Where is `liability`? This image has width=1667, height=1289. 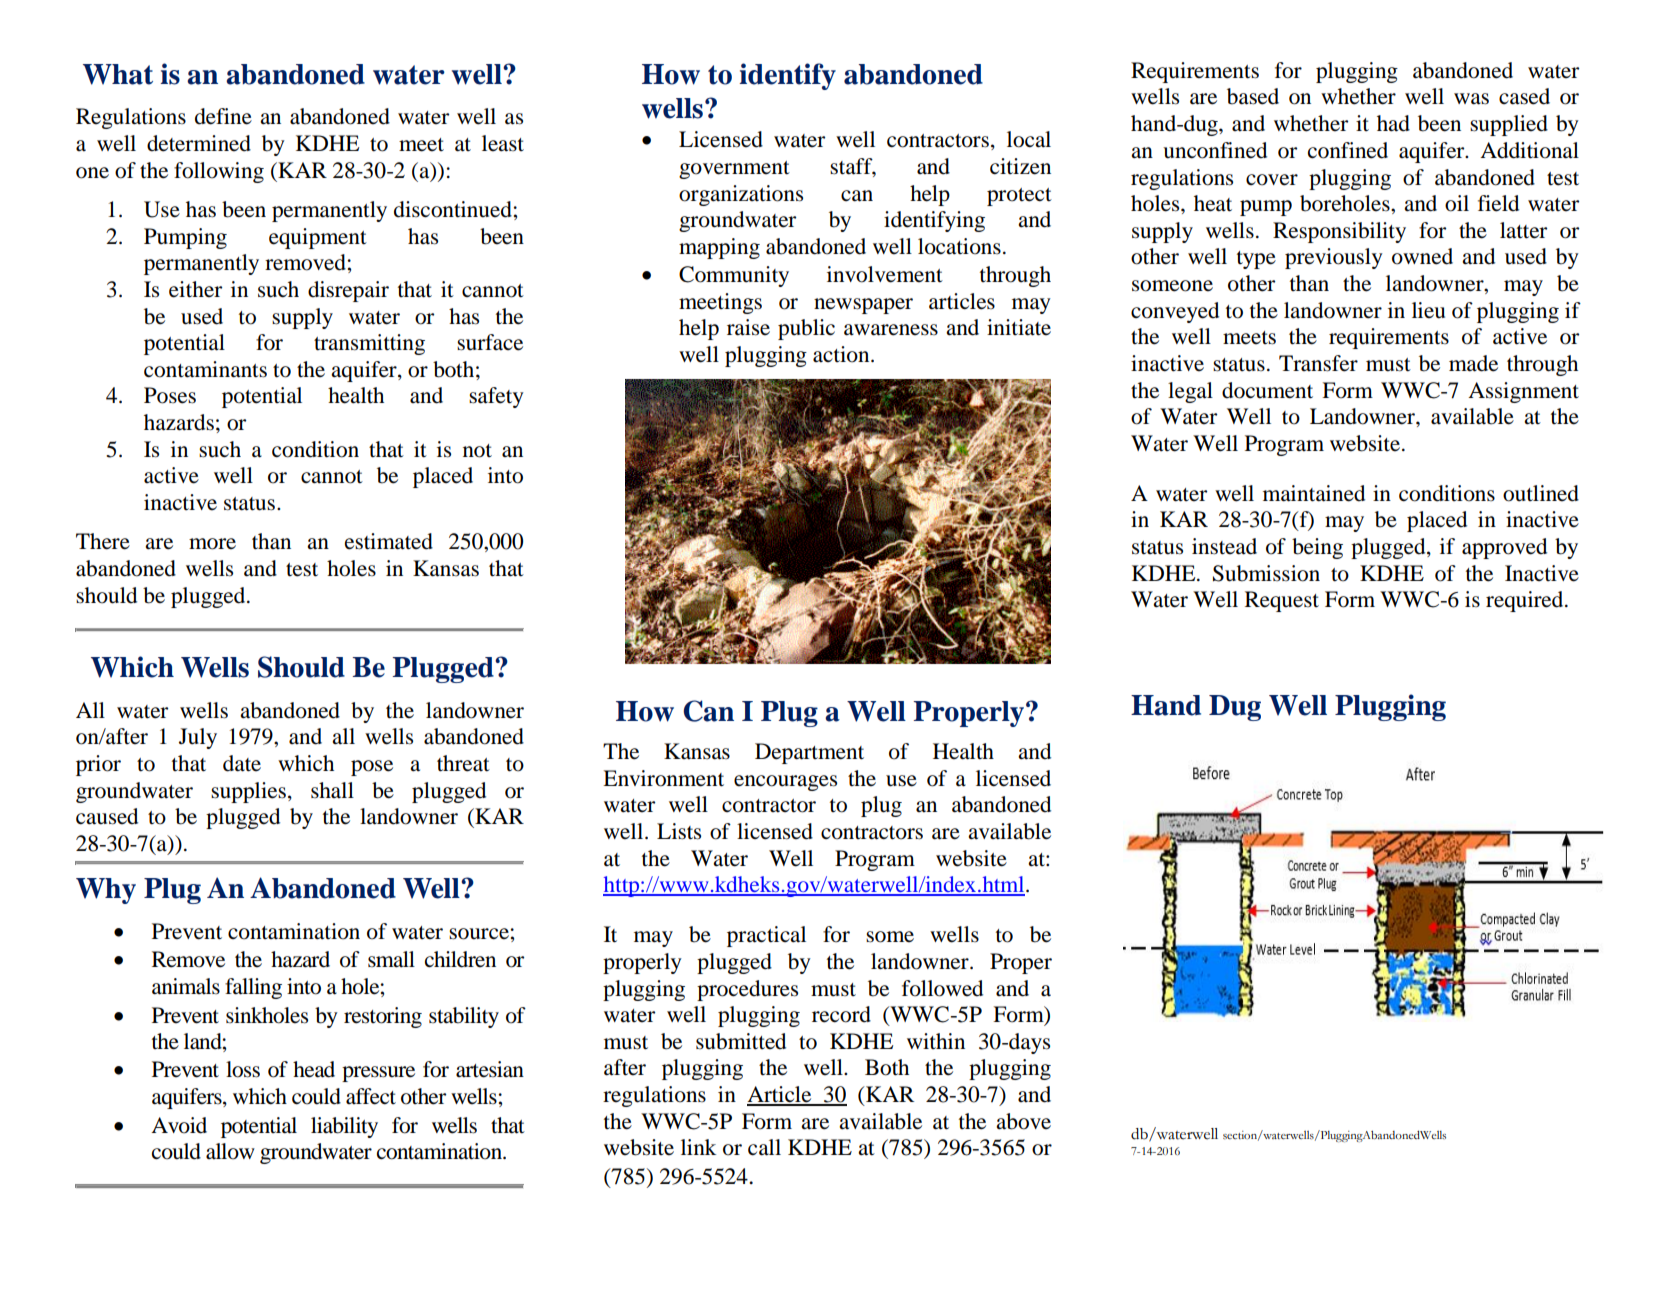
liability is located at coordinates (344, 1127).
